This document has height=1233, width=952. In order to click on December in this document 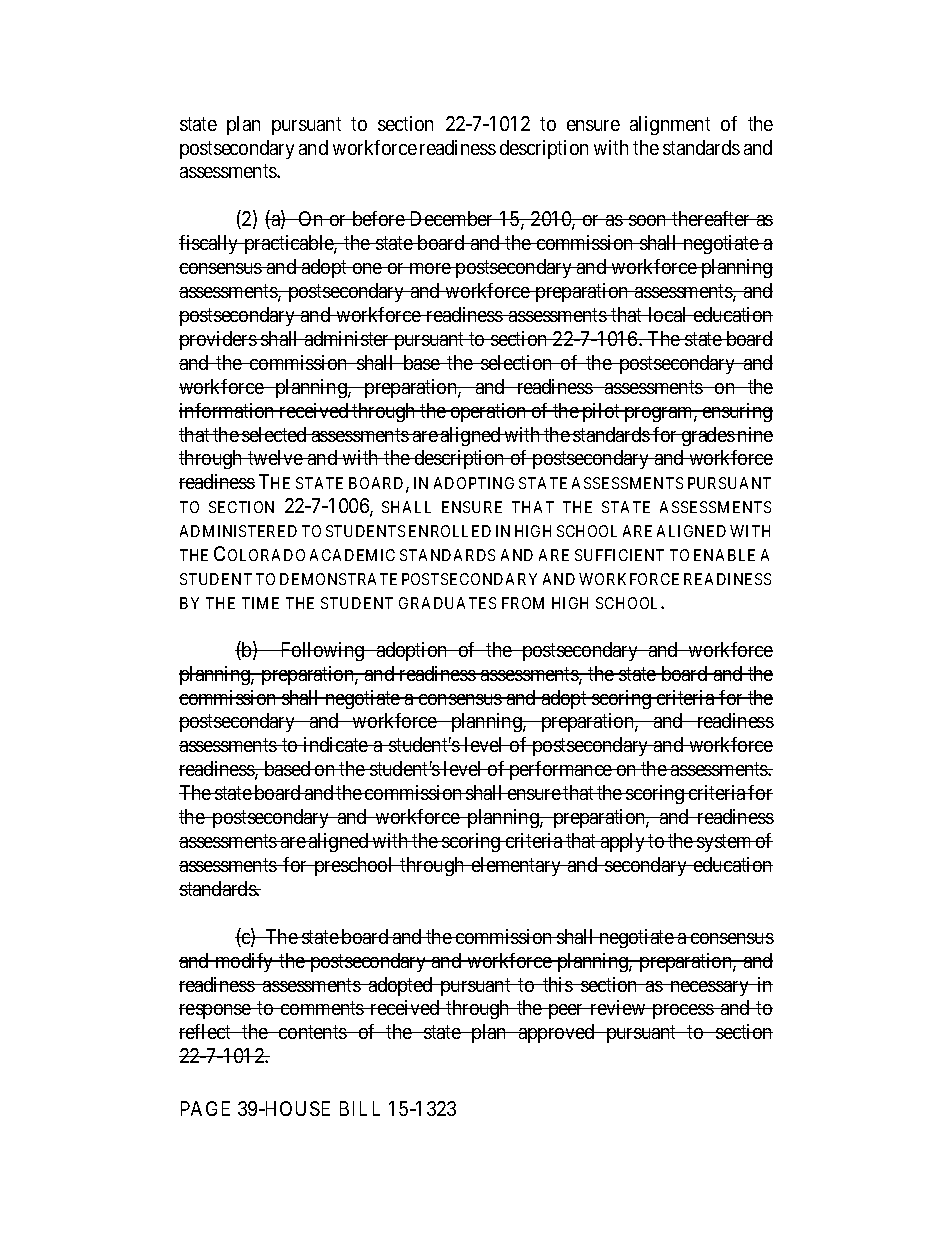, I will do `click(452, 218)`.
